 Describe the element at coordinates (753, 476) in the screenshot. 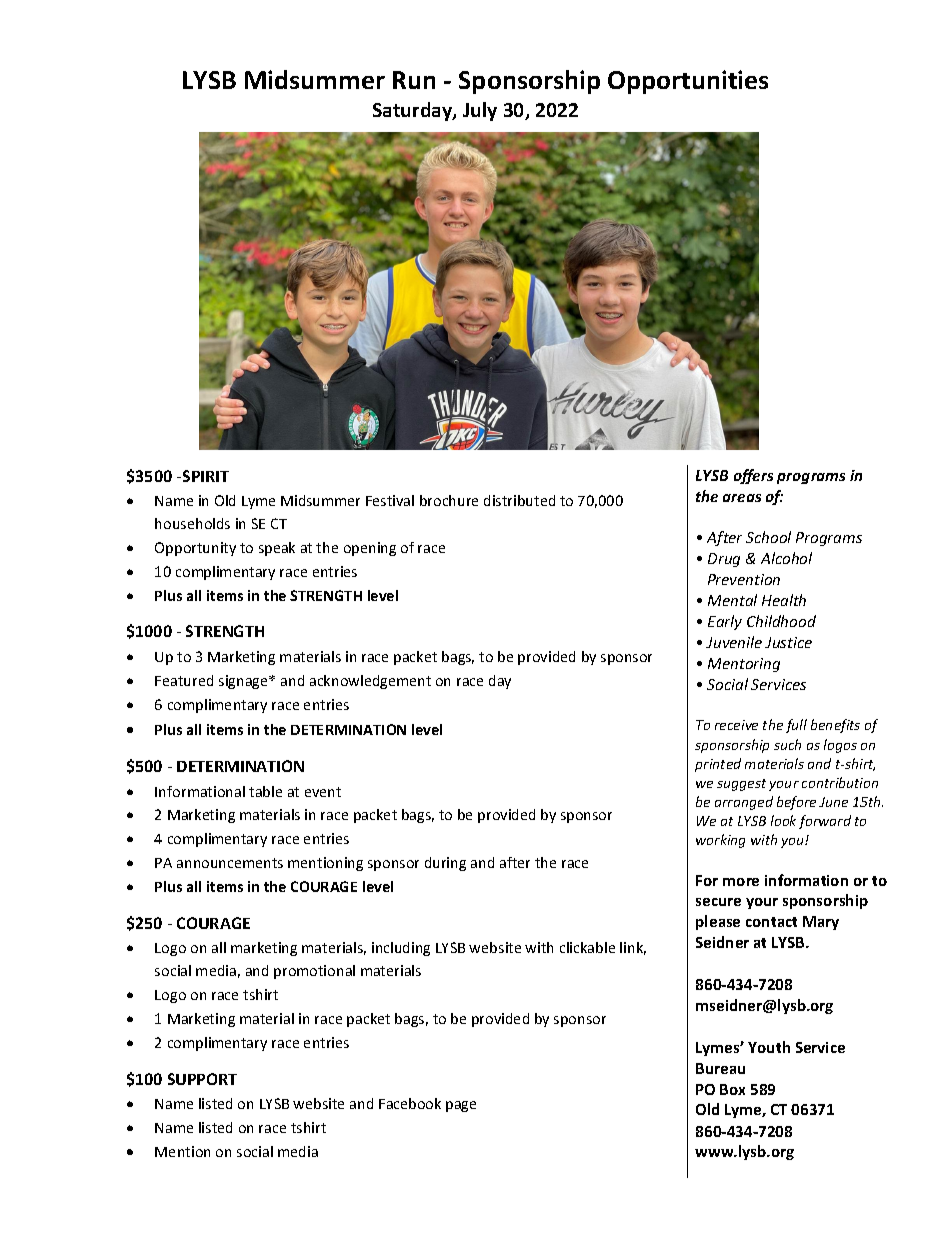

I see `offers` at that location.
